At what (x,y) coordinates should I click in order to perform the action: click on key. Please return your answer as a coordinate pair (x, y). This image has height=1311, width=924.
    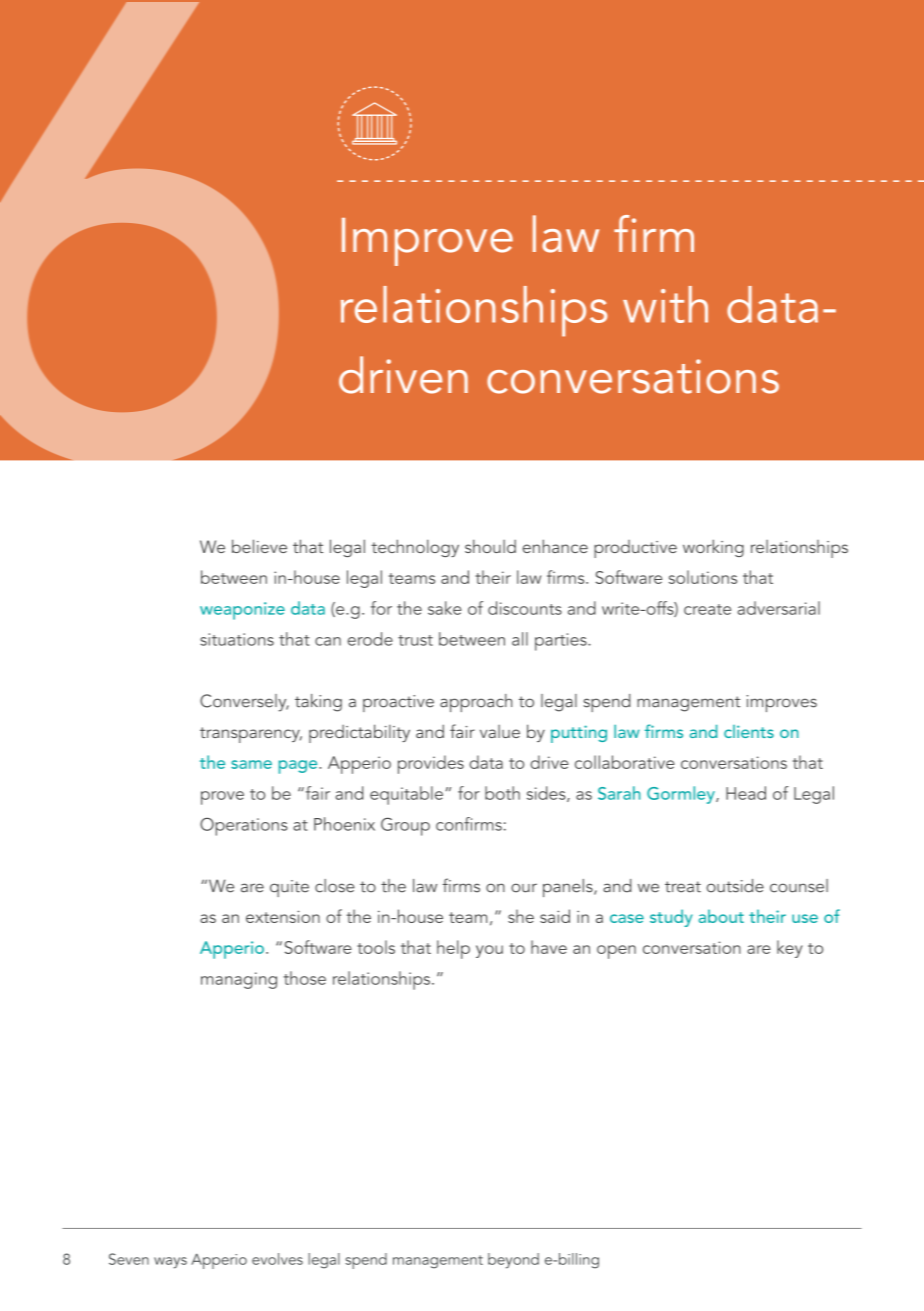
    Looking at the image, I should click on (790, 949).
